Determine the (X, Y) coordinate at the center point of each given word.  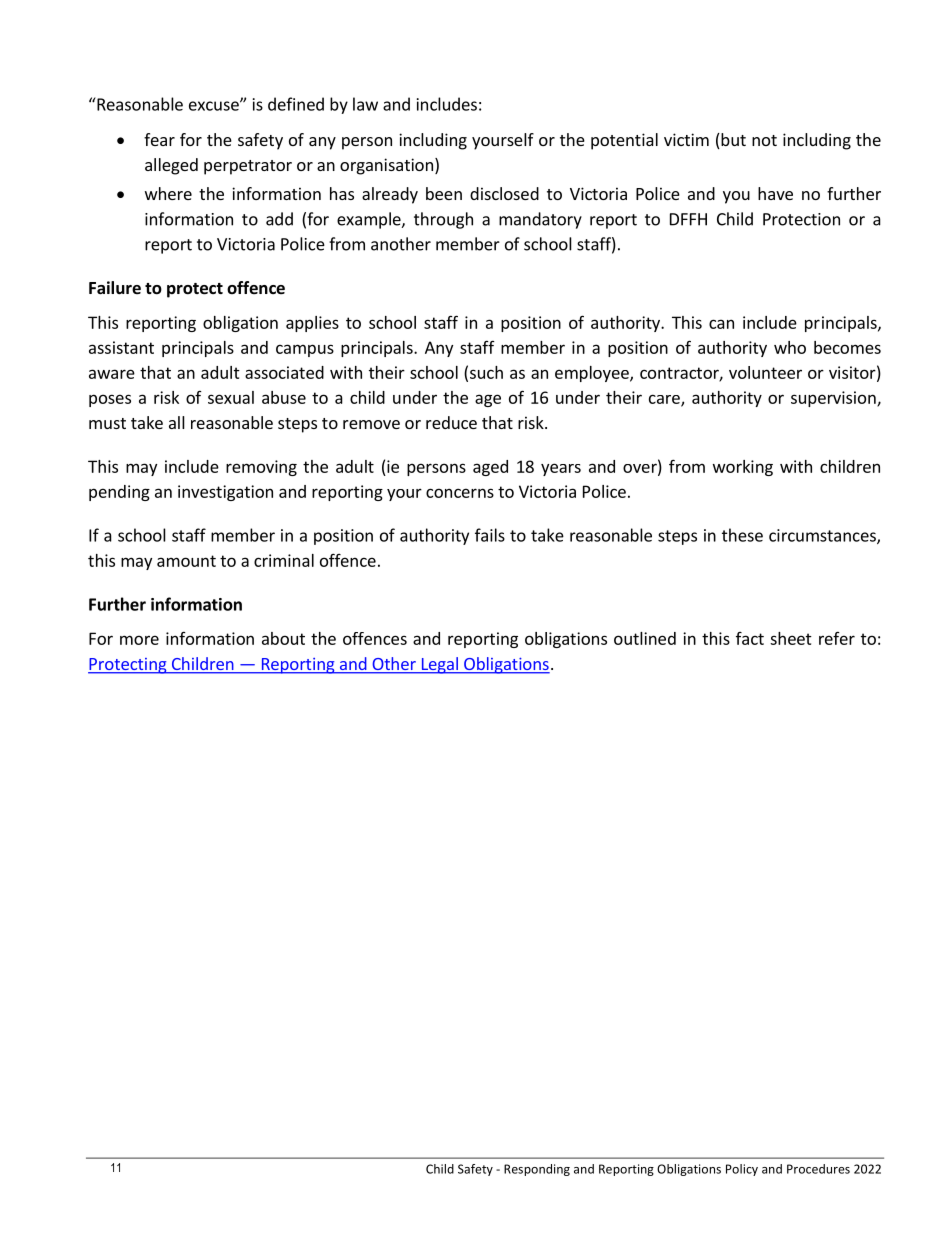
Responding (537, 1170)
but (732, 141)
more (139, 640)
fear (159, 139)
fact (750, 638)
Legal (439, 665)
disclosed (504, 193)
